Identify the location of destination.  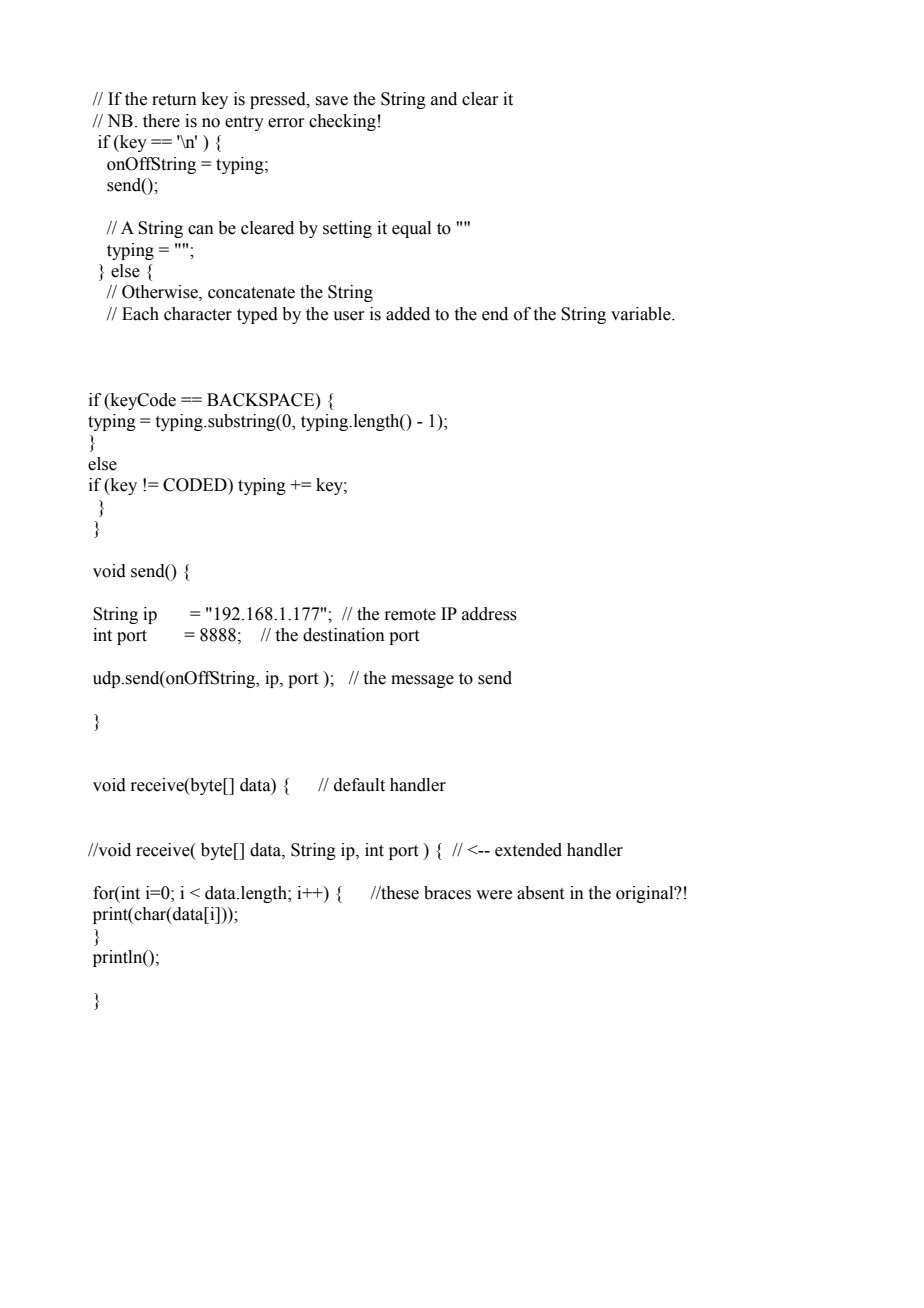
(344, 635).
